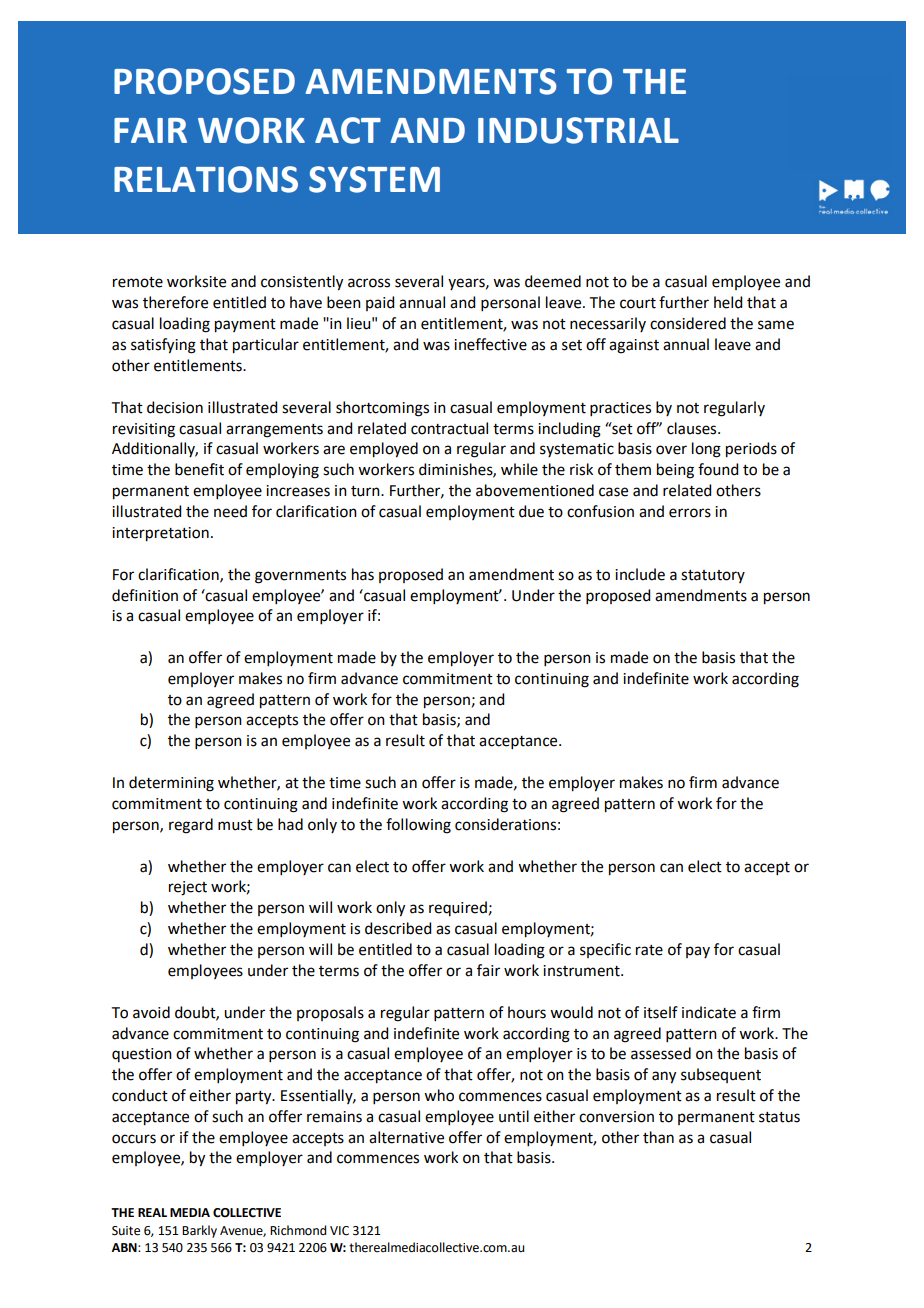 The image size is (924, 1308). I want to click on need, so click(230, 511).
